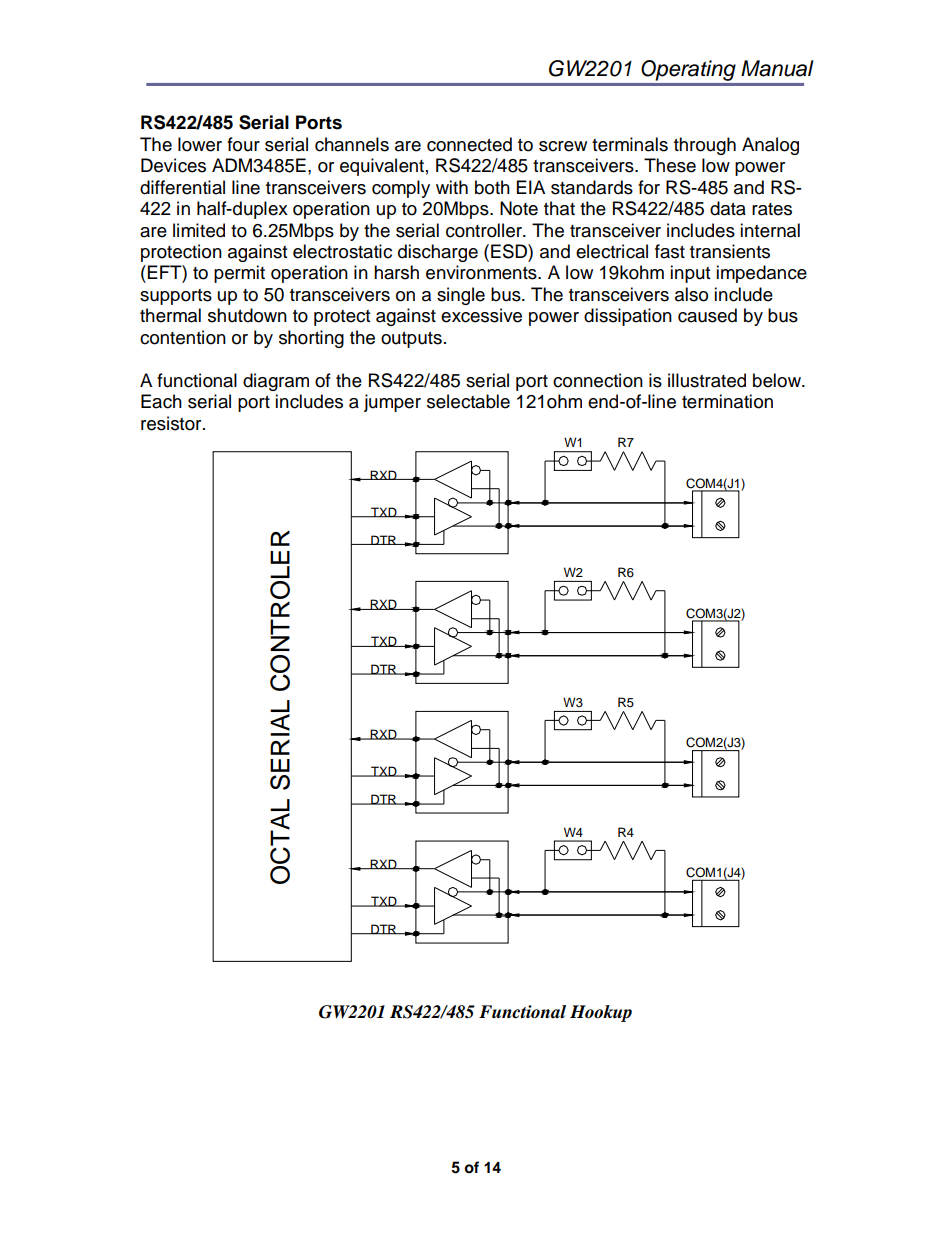 This page has height=1233, width=952. What do you see at coordinates (598, 380) in the page?
I see `connection` at bounding box center [598, 380].
